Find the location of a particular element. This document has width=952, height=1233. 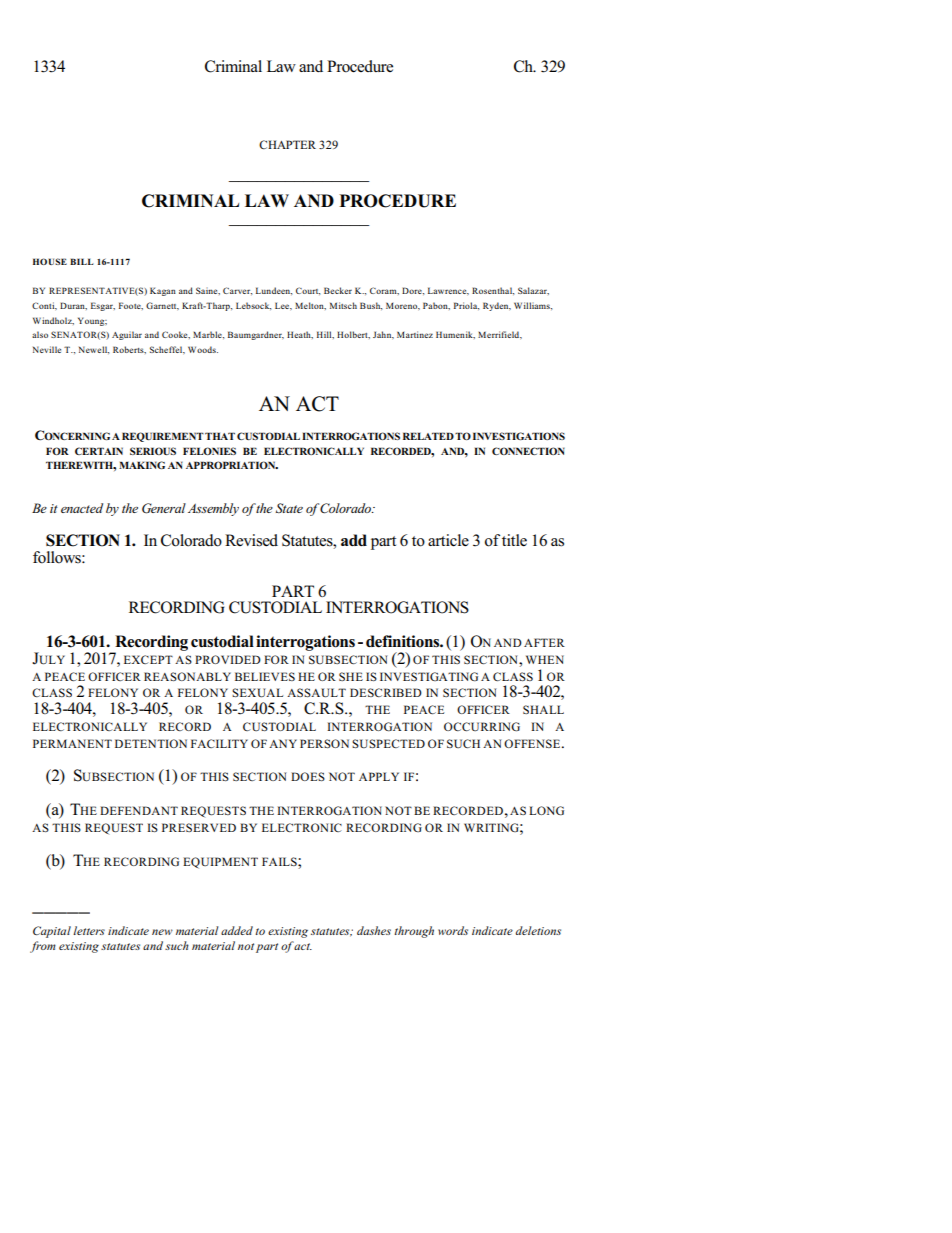

CERTAIN is located at coordinates (99, 451).
